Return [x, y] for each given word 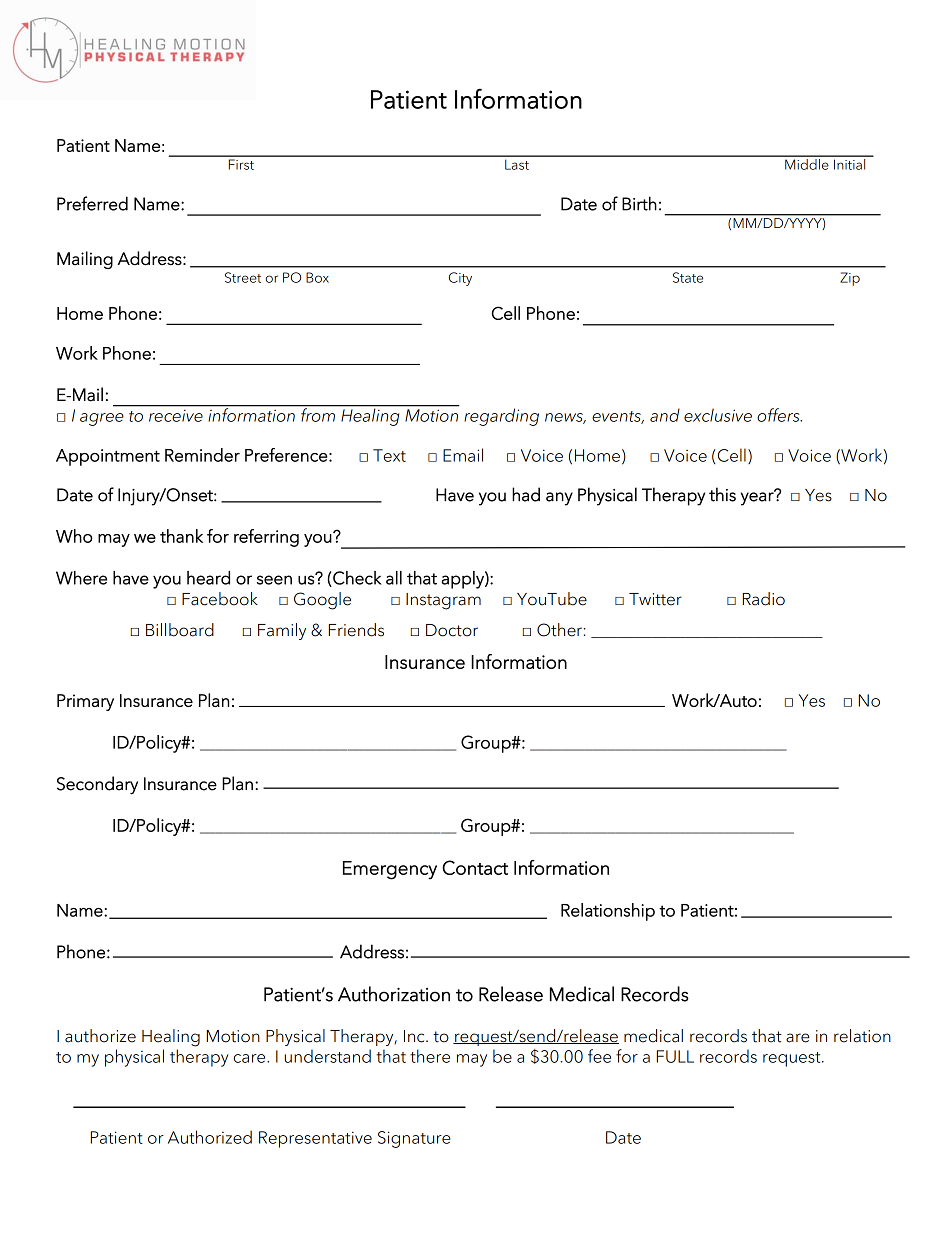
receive [176, 416]
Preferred [92, 203]
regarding [501, 417]
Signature [414, 1139]
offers [779, 415]
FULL [675, 1056]
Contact [475, 867]
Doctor [452, 630]
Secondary [97, 785]
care [251, 1058]
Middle [807, 163]
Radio [764, 599]
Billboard [180, 630]
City [460, 279]
